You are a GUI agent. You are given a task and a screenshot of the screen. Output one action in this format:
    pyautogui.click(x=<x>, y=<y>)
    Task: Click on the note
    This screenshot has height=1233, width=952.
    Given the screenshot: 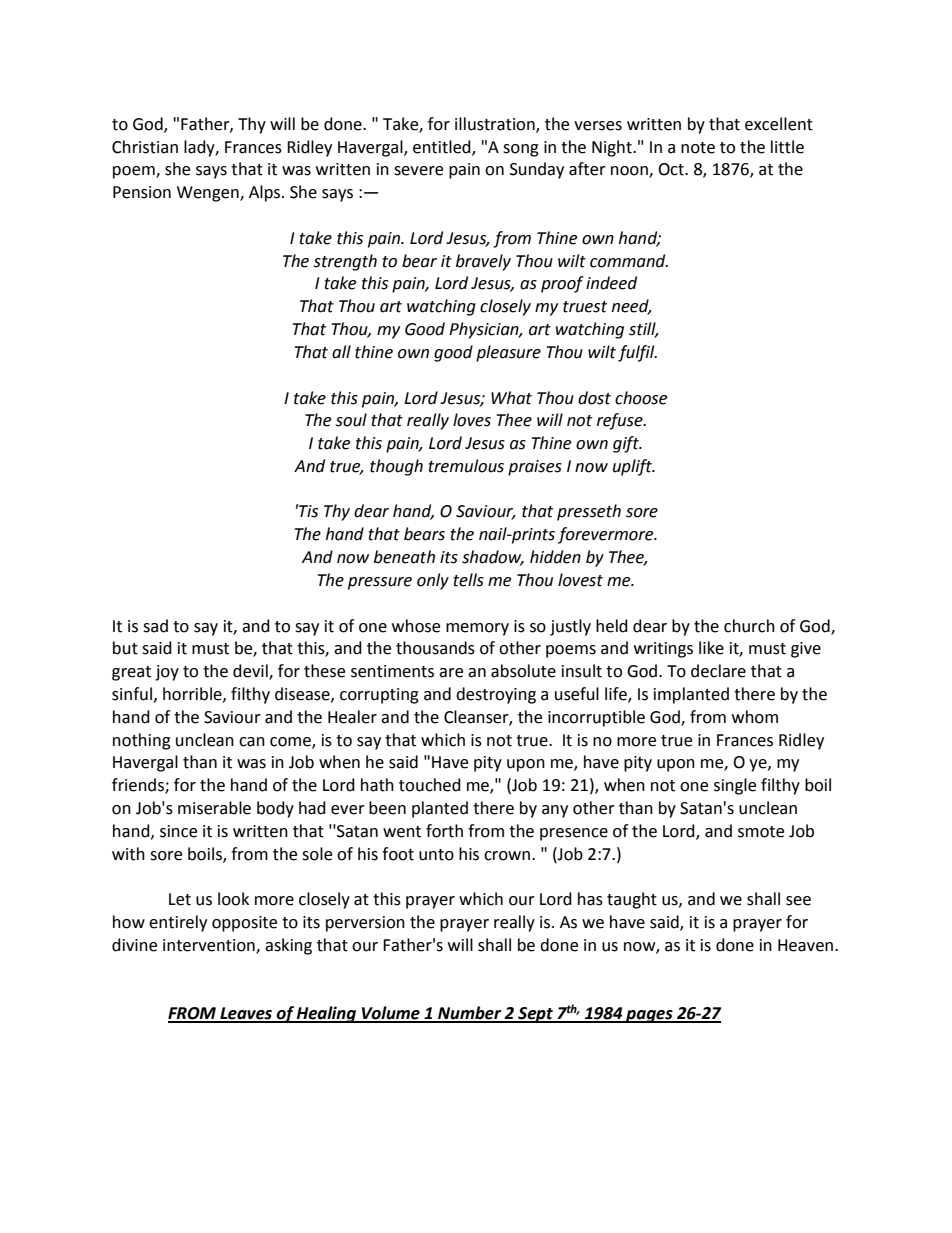 What is the action you would take?
    pyautogui.click(x=698, y=148)
